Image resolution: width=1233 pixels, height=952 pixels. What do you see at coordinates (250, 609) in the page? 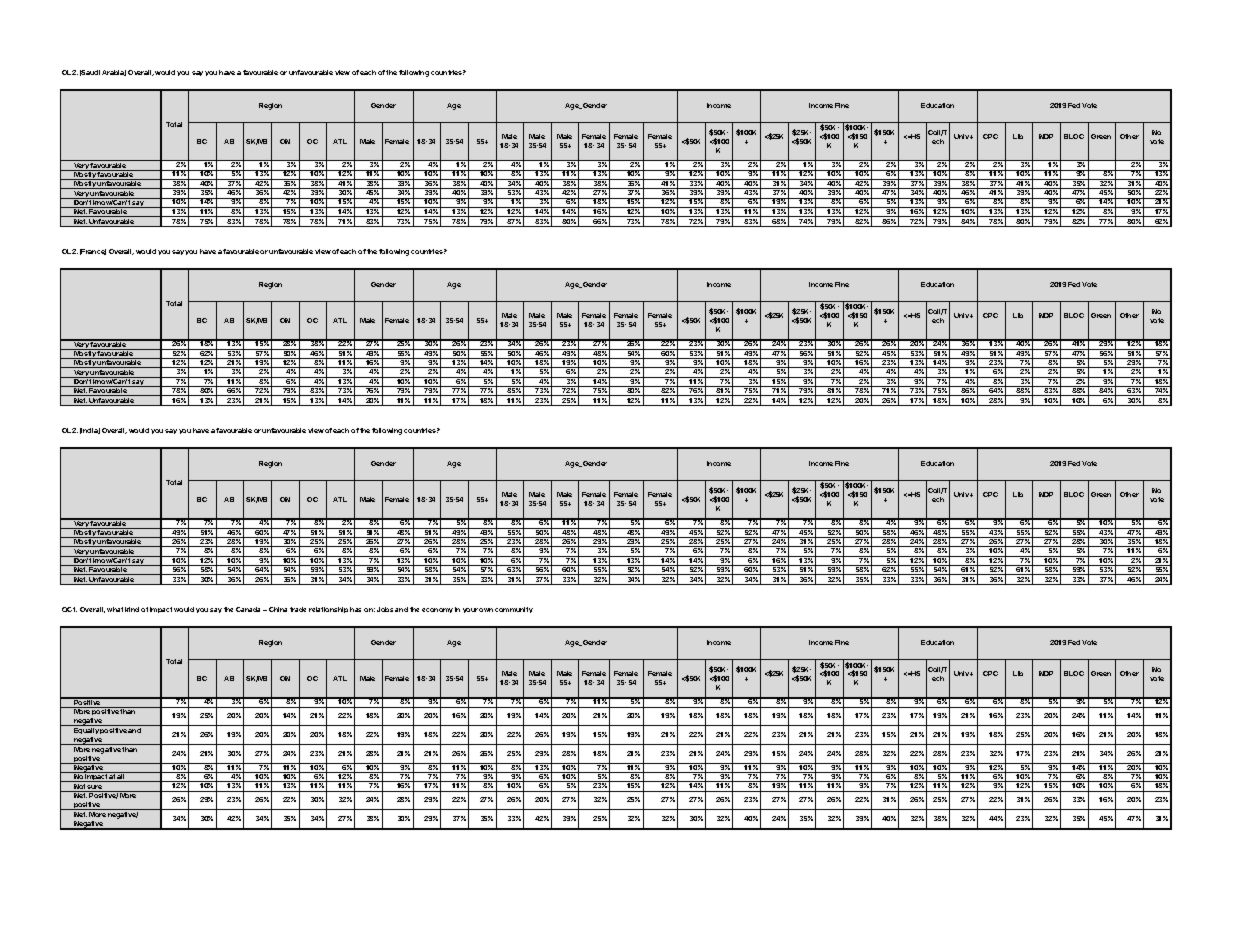
I see `Canada` at bounding box center [250, 609].
